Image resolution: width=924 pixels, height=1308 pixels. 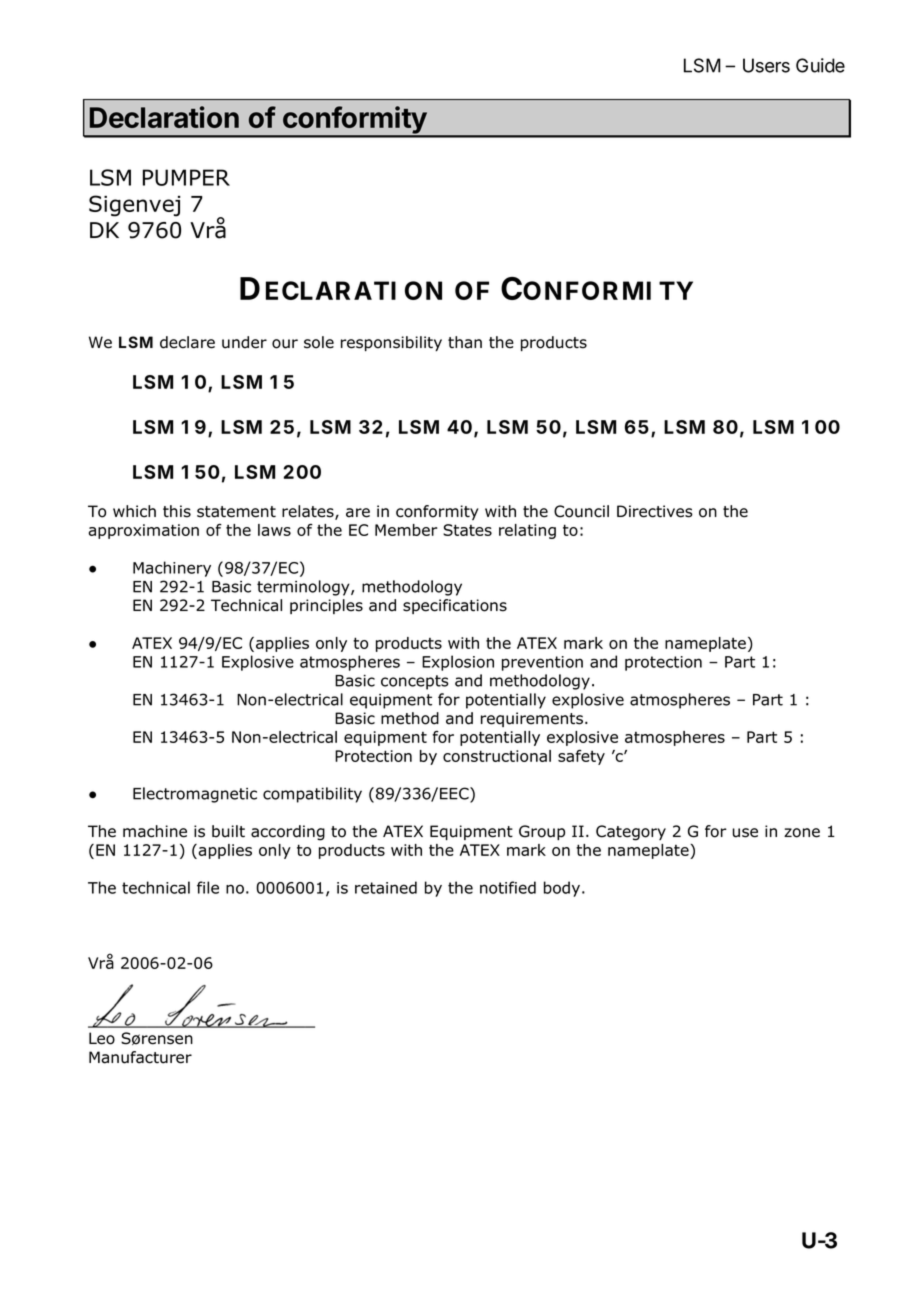 I want to click on body, so click(x=563, y=889).
